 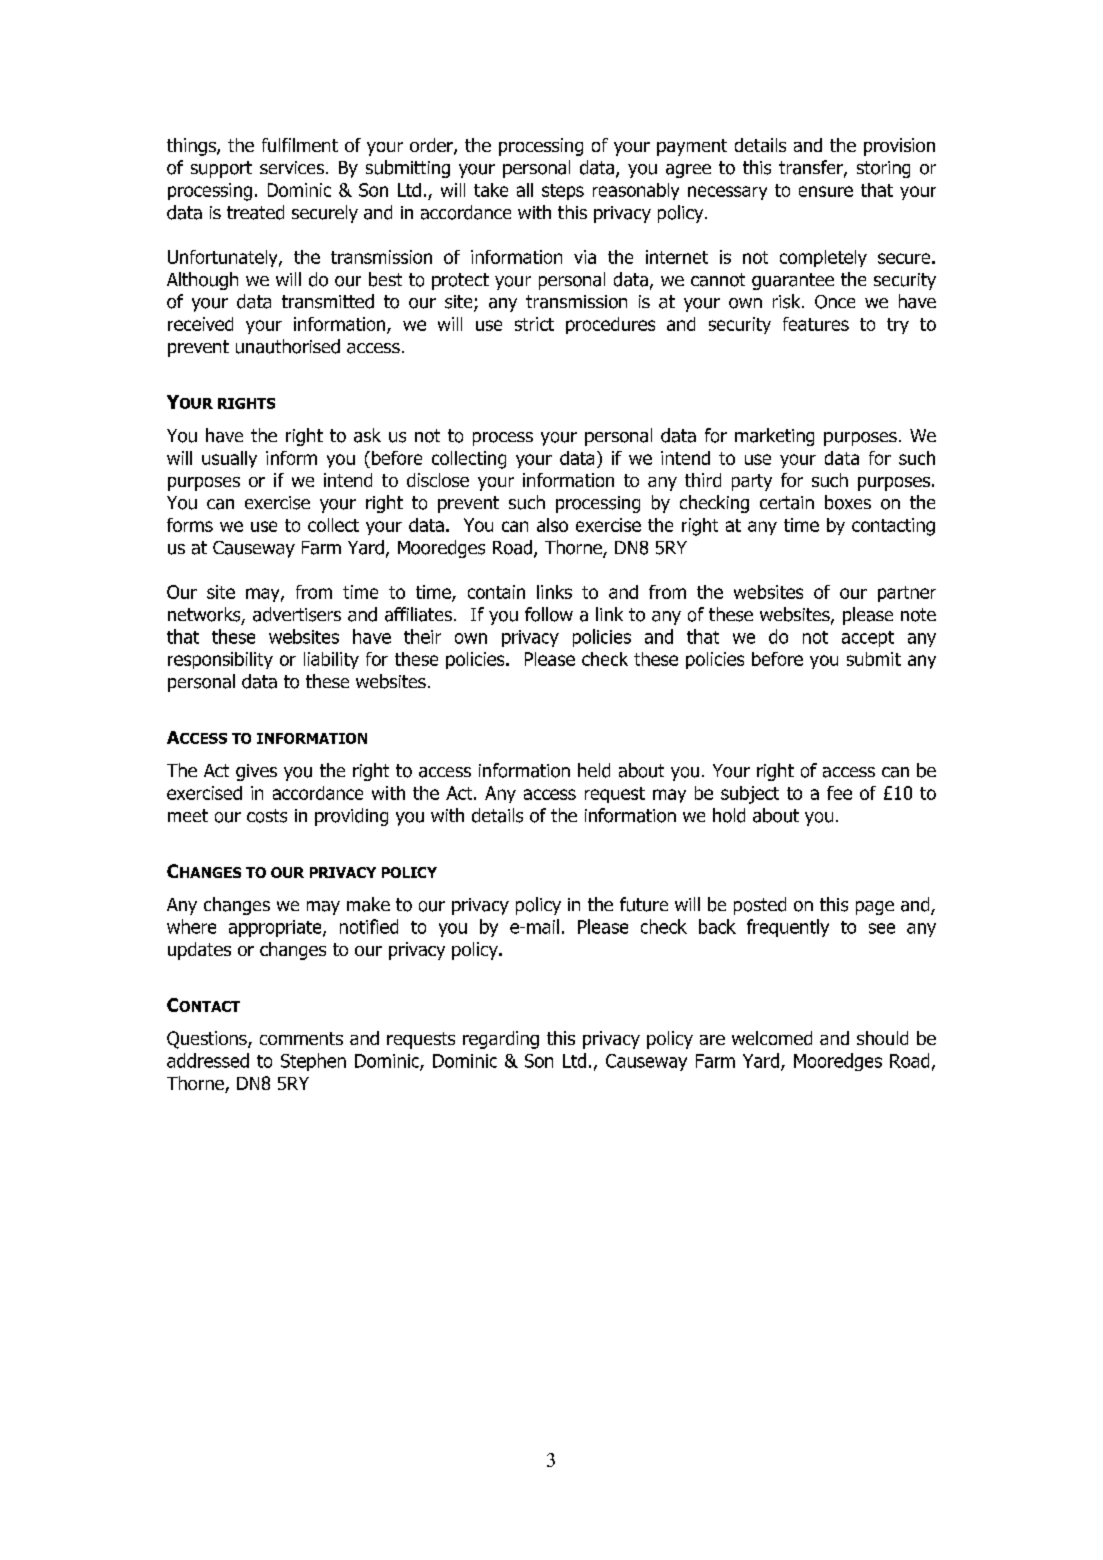 I want to click on gives, so click(x=256, y=772).
